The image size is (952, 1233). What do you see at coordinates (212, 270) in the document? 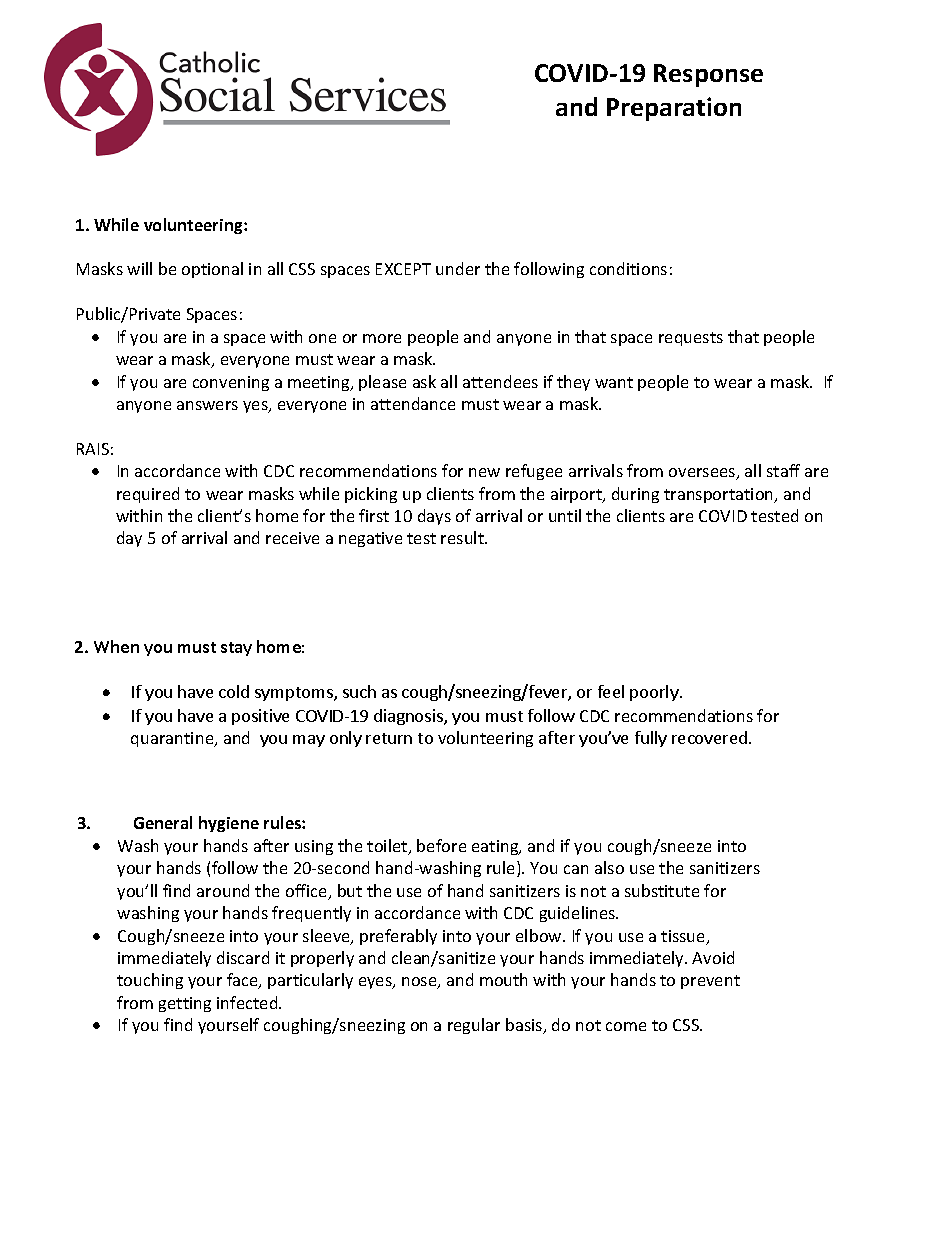
I see `optional` at bounding box center [212, 270].
